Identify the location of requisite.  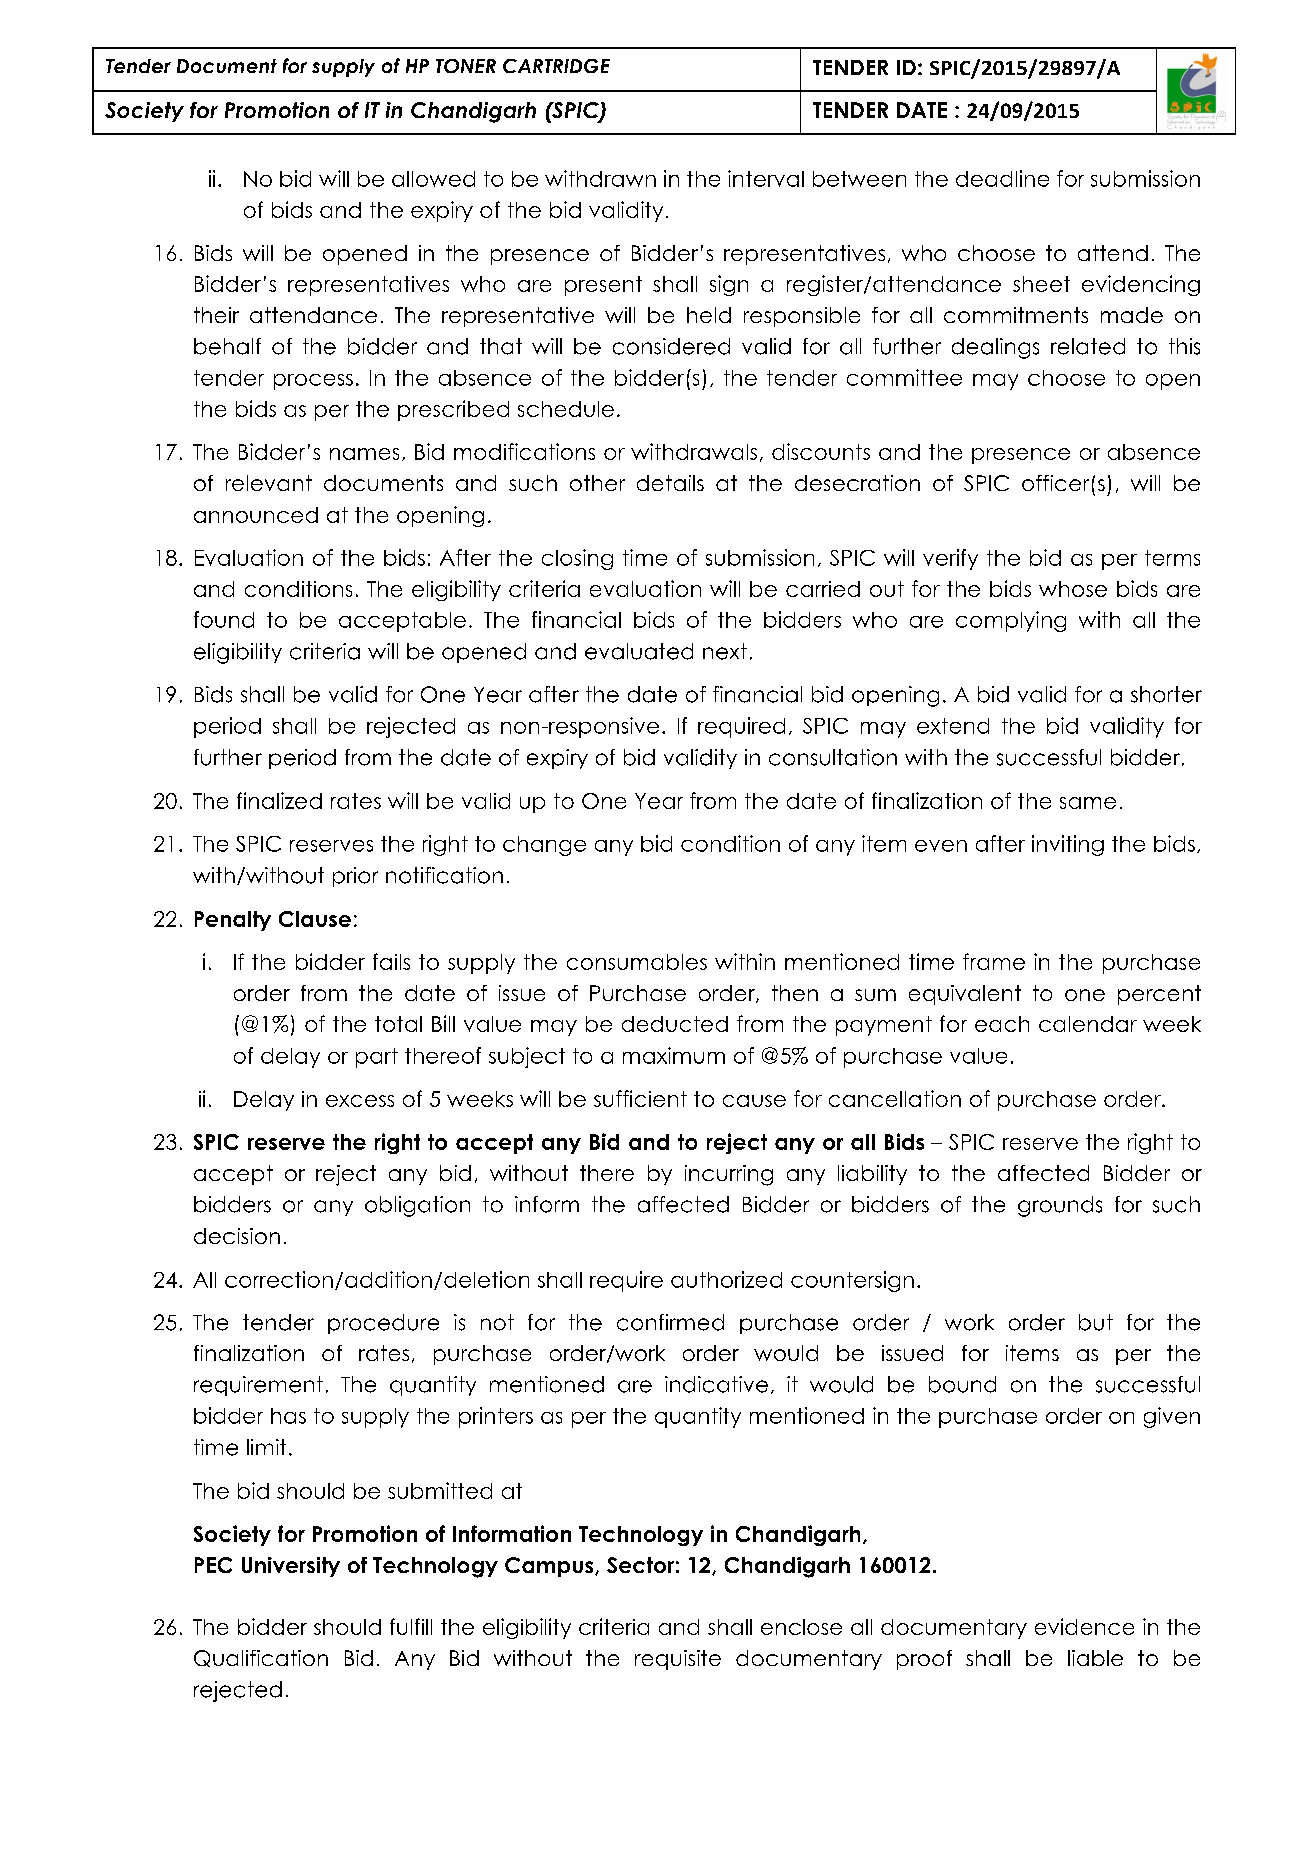
(678, 1660).
